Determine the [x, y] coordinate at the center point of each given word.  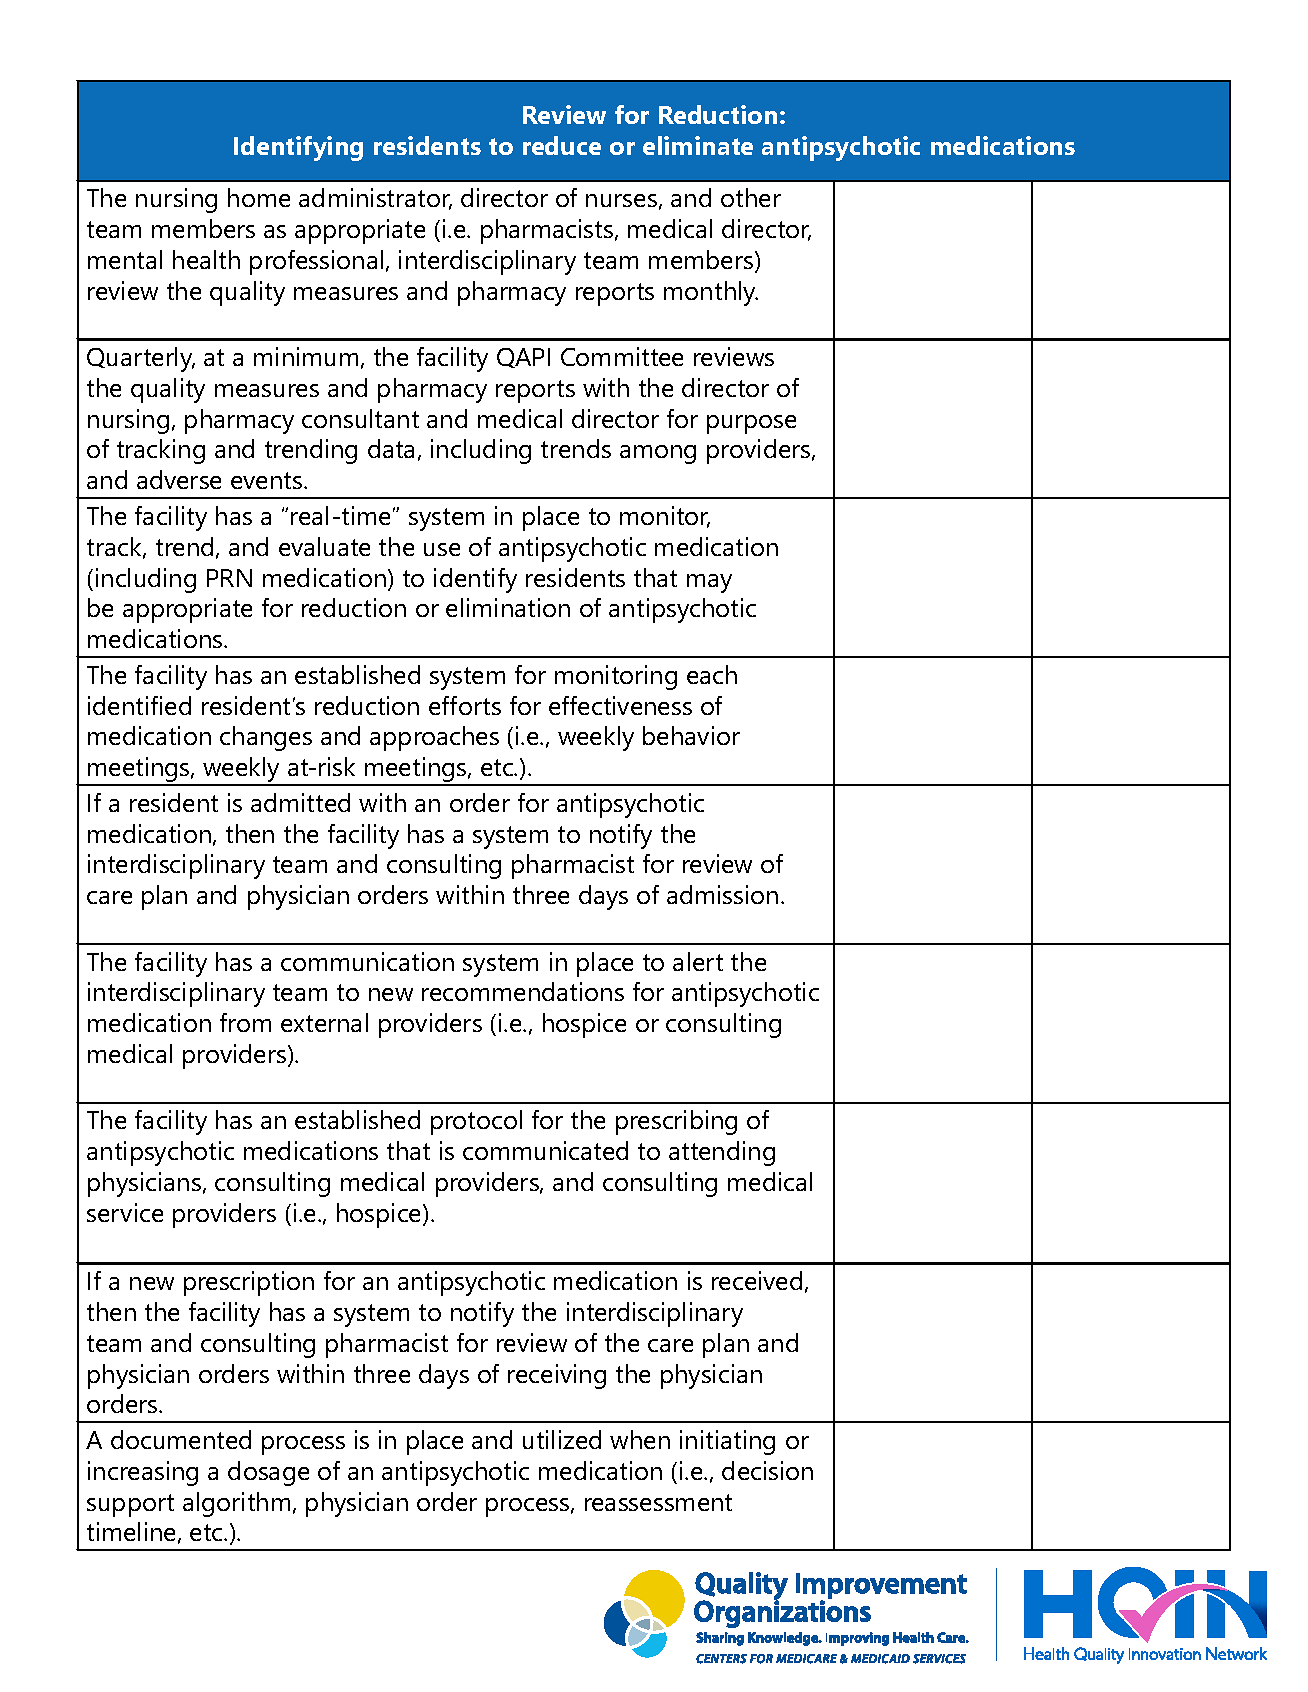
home [259, 197]
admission [722, 894]
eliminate [698, 145]
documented [181, 1439]
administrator [375, 199]
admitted [300, 802]
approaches [434, 738]
